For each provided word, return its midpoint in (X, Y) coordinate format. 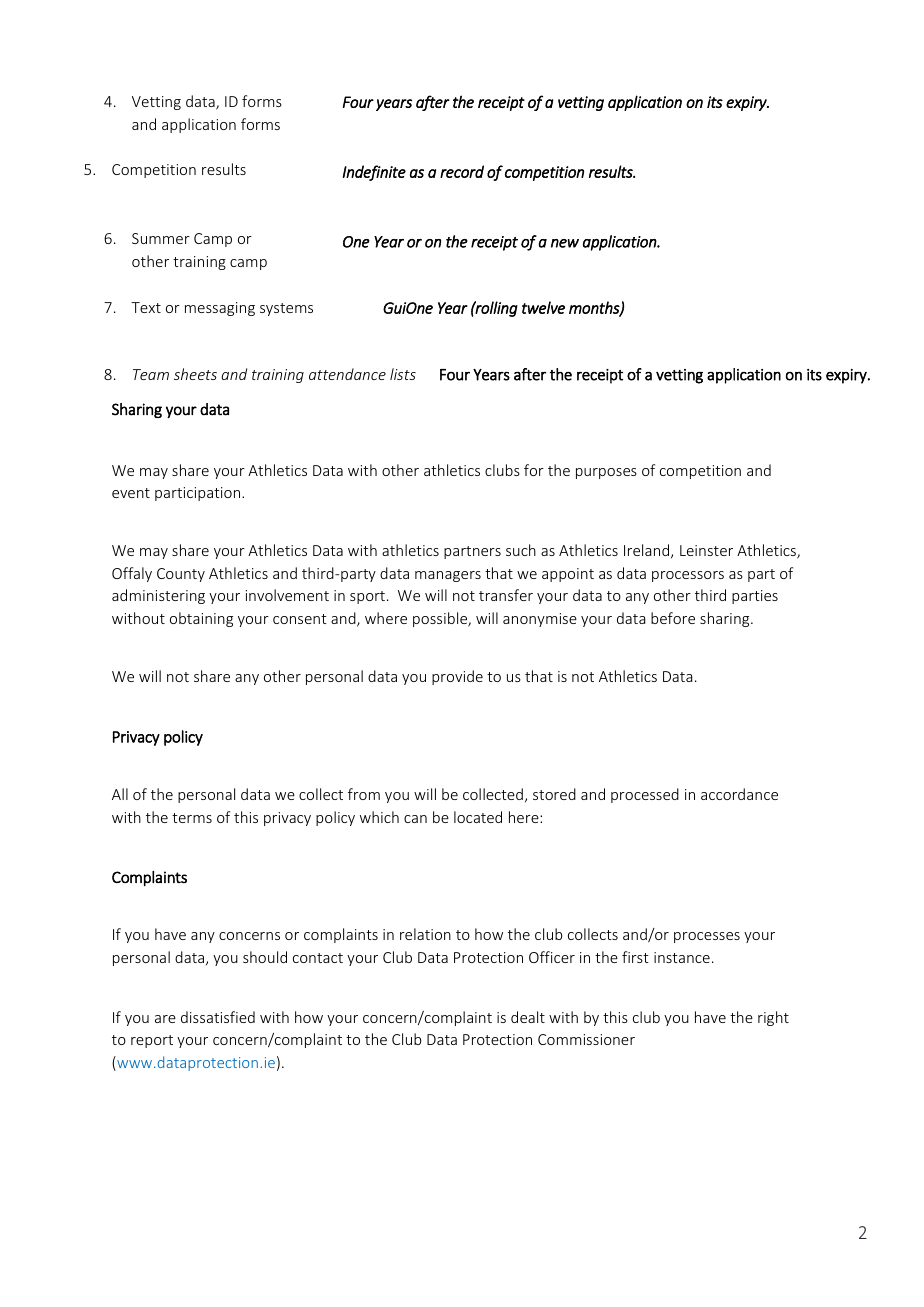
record (462, 171)
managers (448, 576)
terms (192, 818)
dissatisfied (218, 1017)
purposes (606, 473)
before (673, 618)
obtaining (201, 619)
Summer (161, 238)
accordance (739, 794)
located (478, 817)
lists (403, 374)
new (565, 243)
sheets (195, 374)
